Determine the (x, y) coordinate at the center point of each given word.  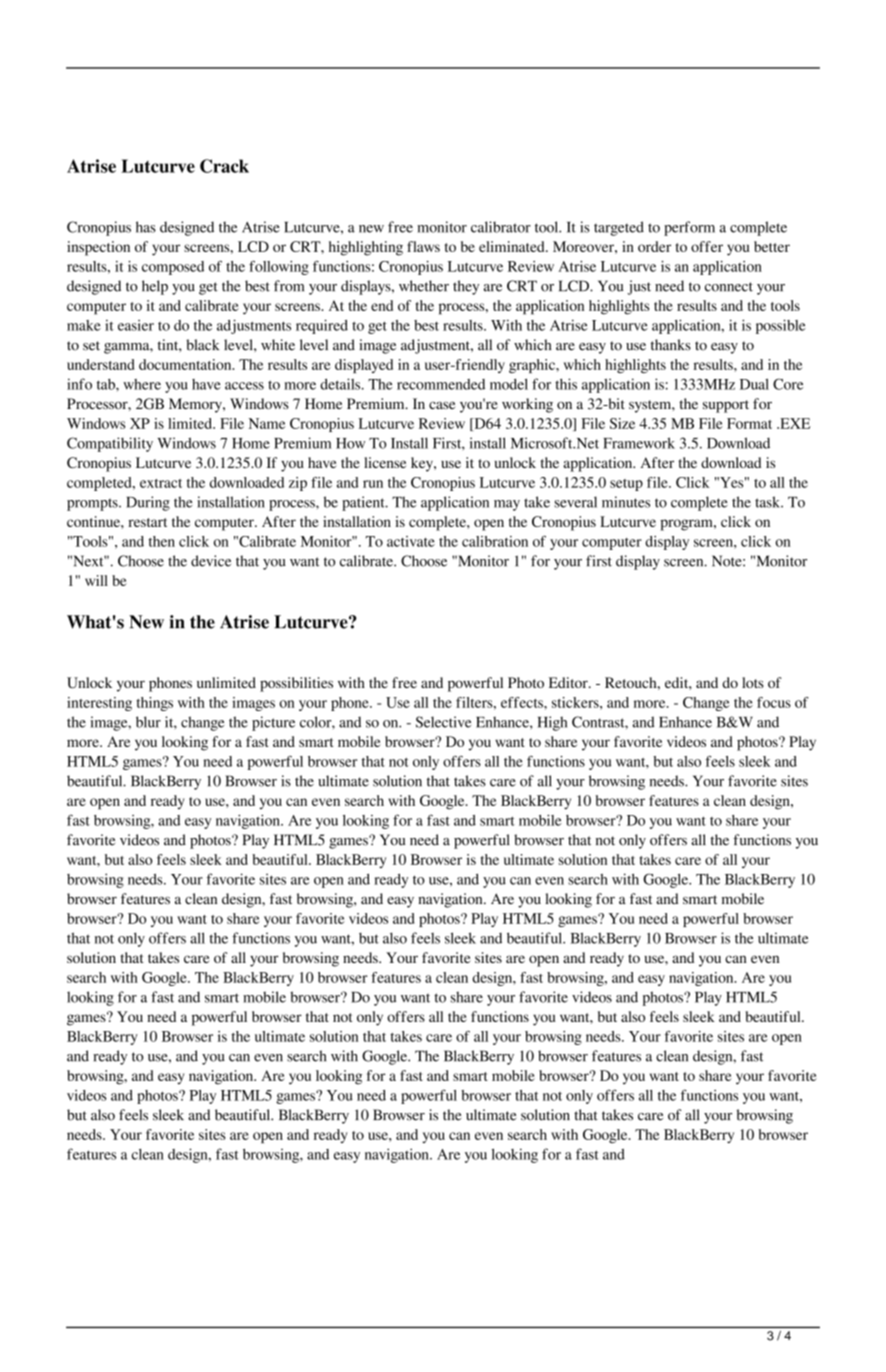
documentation (186, 364)
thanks (671, 345)
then (162, 541)
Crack (224, 166)
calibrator (501, 227)
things (154, 704)
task (769, 502)
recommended (441, 384)
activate (411, 541)
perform (689, 228)
